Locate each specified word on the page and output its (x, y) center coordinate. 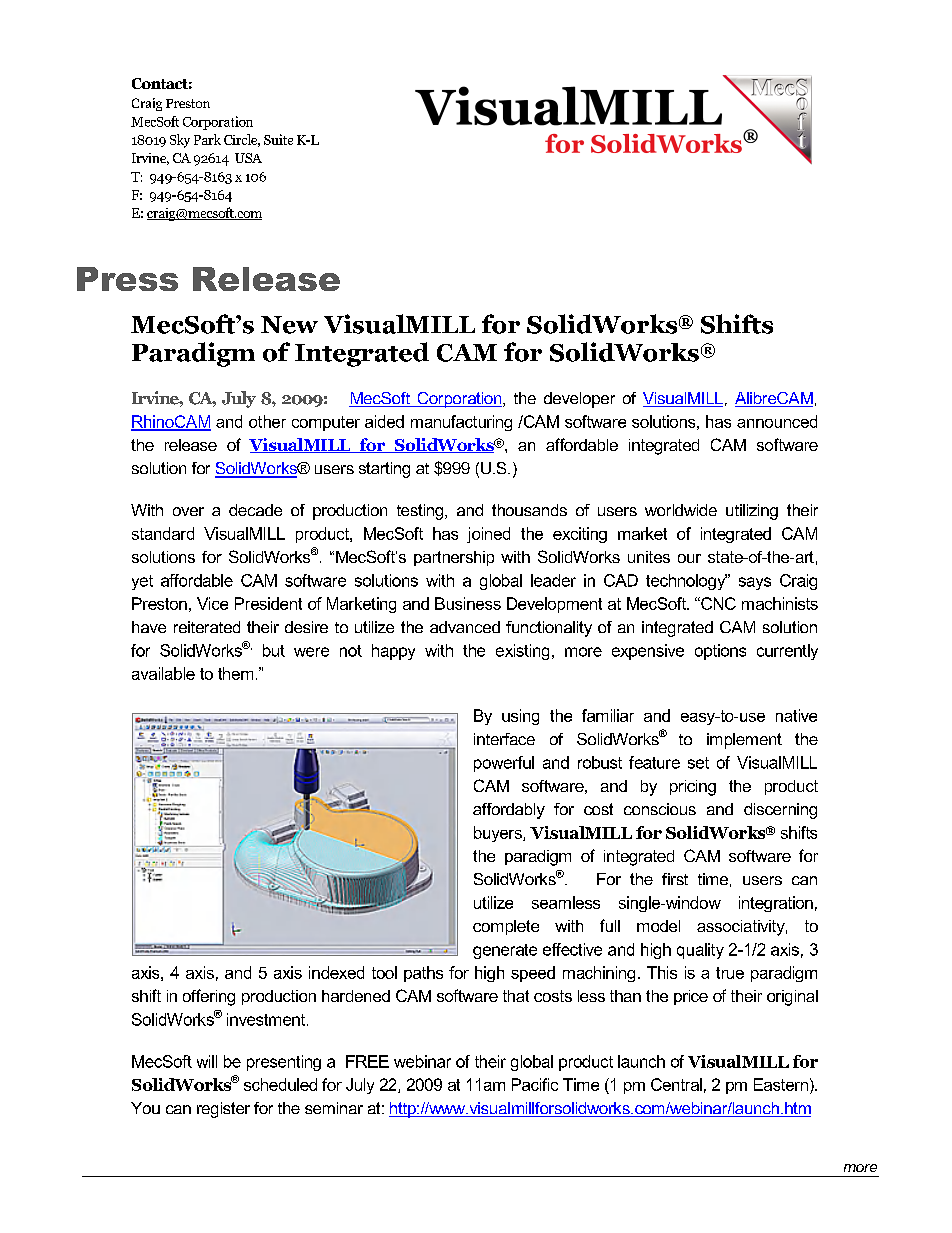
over (188, 511)
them (235, 673)
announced (777, 421)
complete (506, 927)
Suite (278, 139)
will (207, 1061)
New (289, 325)
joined (488, 535)
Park (207, 139)
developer (579, 400)
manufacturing (461, 423)
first (675, 879)
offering (209, 997)
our (689, 558)
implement (744, 741)
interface (504, 739)
